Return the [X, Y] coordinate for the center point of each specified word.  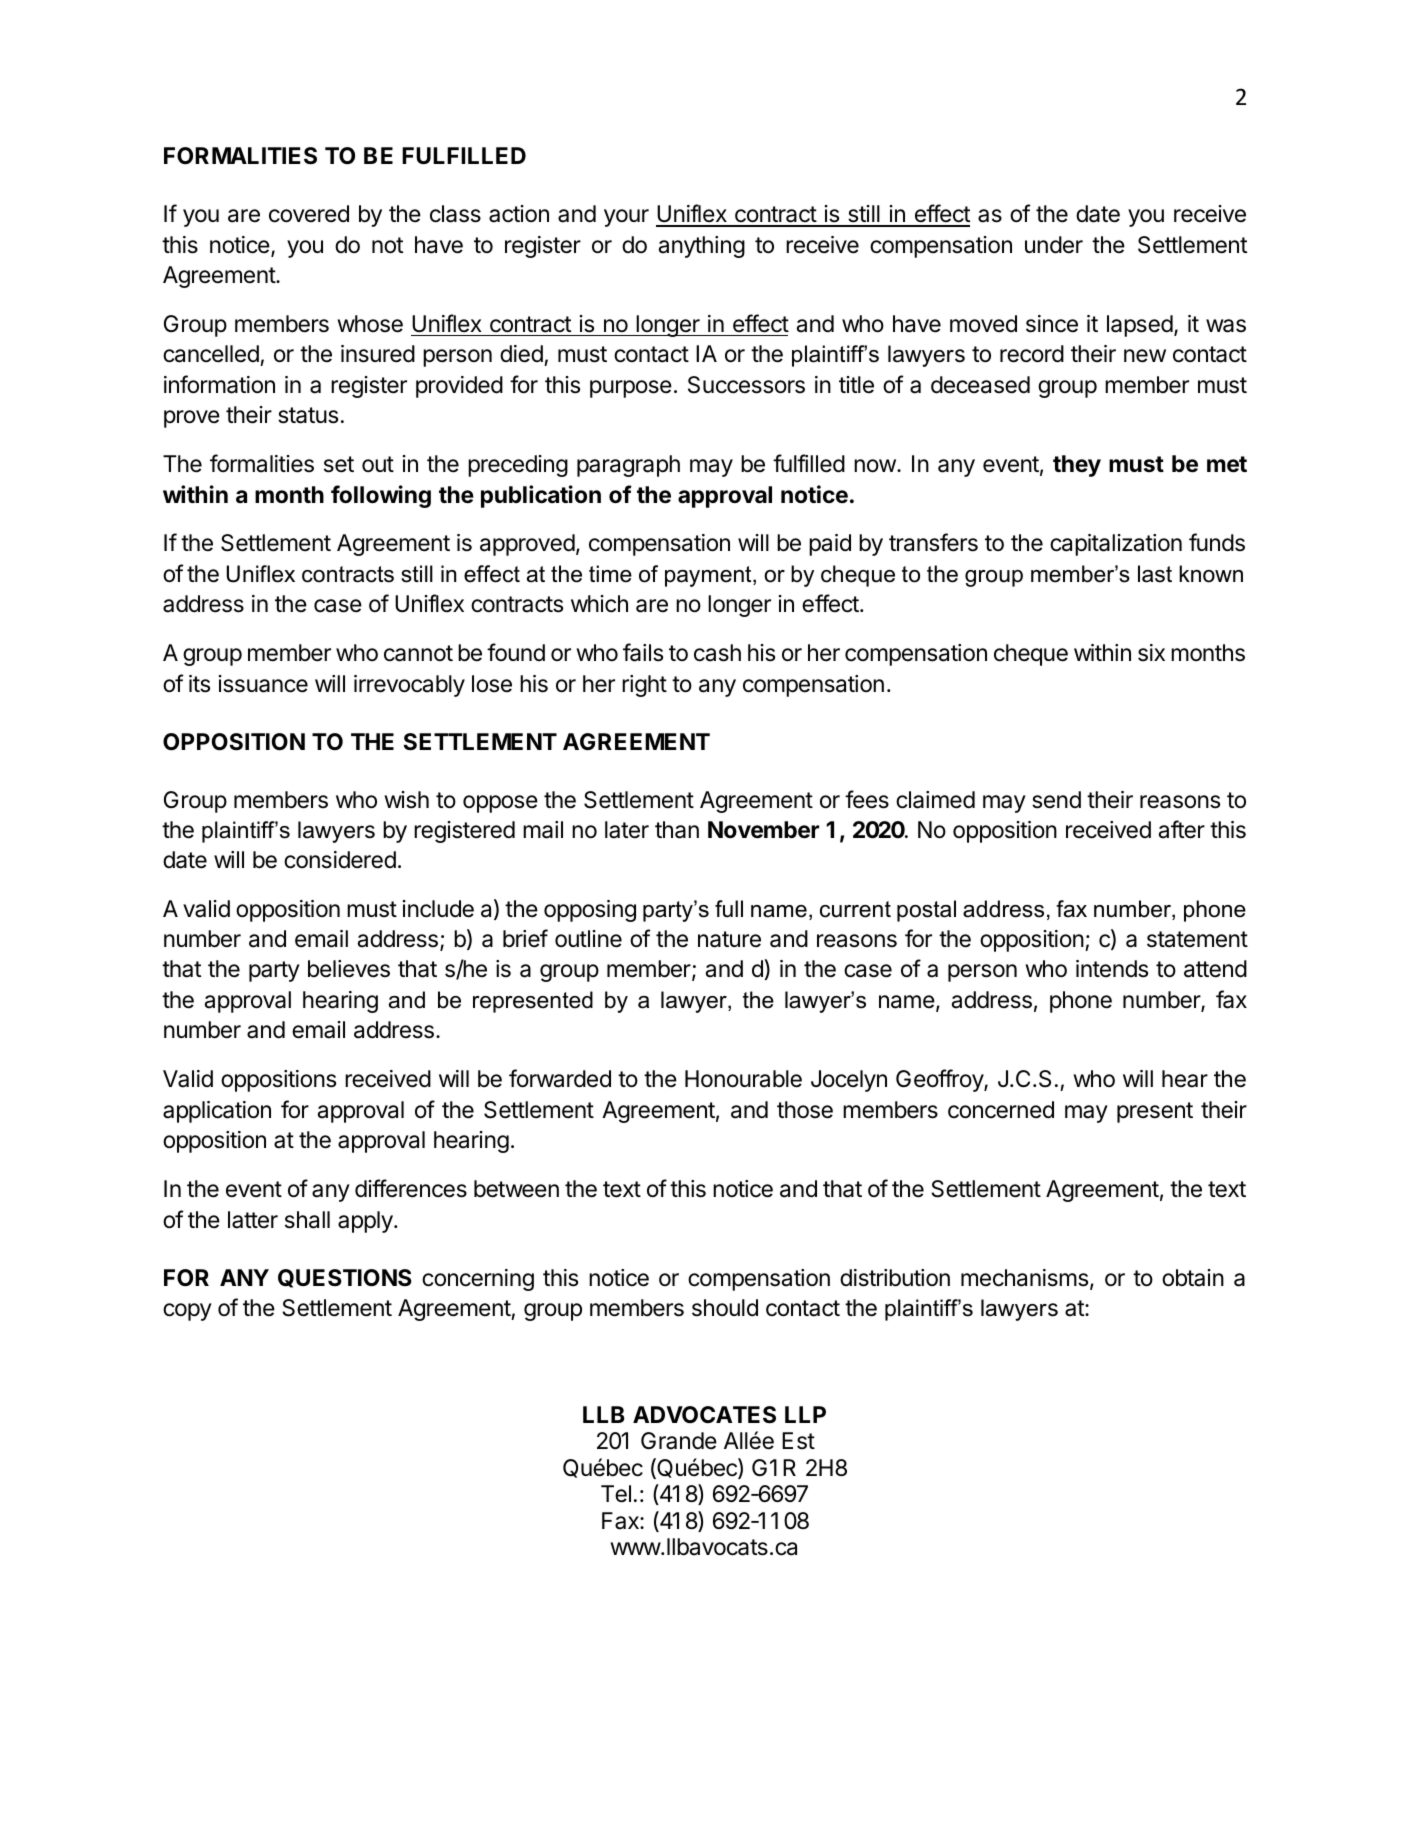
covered [309, 214]
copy [187, 1312]
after [1182, 829]
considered [340, 860]
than [677, 830]
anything [702, 247]
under [1054, 245]
